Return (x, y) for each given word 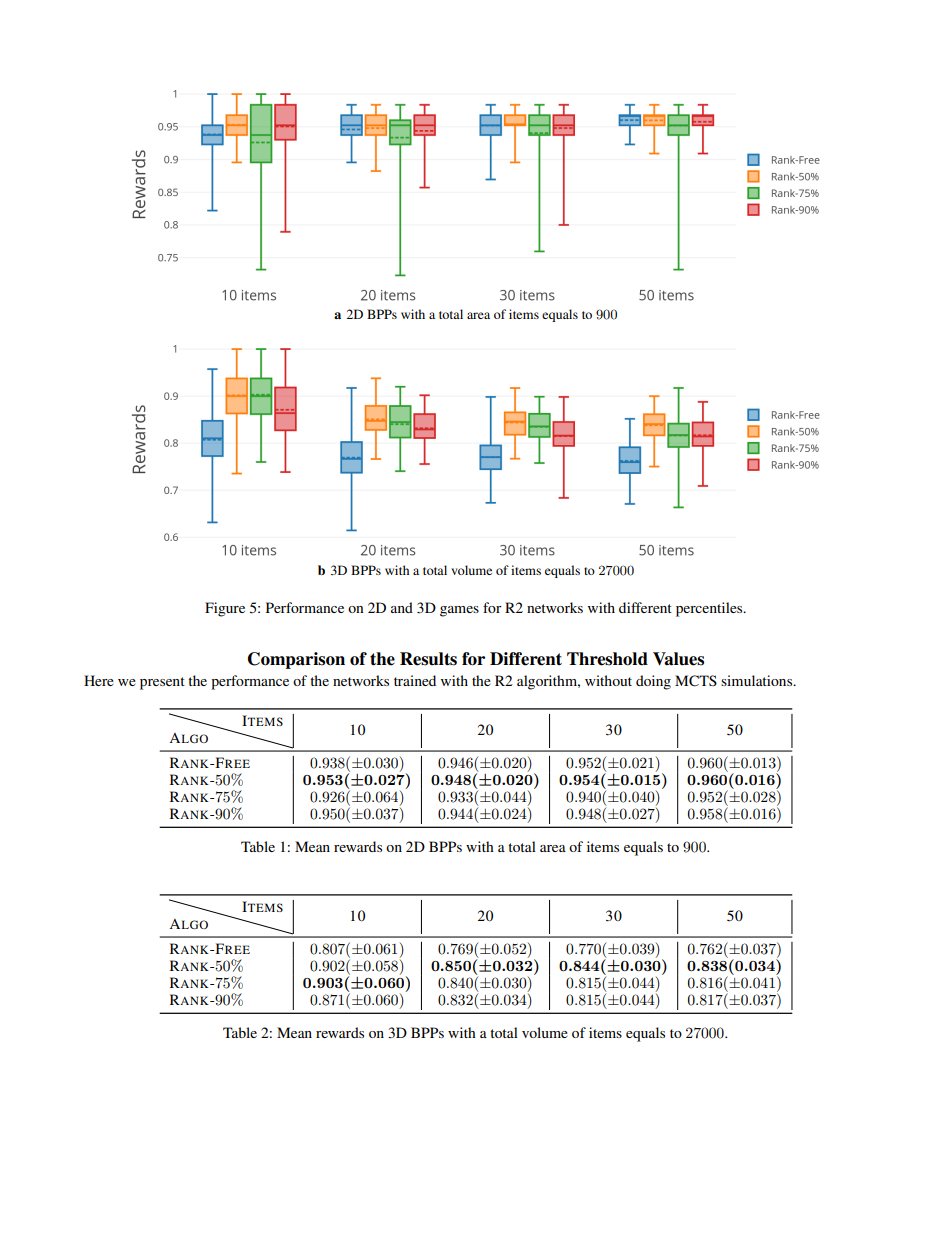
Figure (225, 609)
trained (415, 680)
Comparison (296, 660)
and (402, 607)
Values (678, 659)
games (459, 611)
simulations (758, 680)
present (162, 683)
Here (99, 680)
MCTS (696, 681)
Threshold (607, 659)
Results (428, 659)
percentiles (710, 609)
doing (653, 682)
